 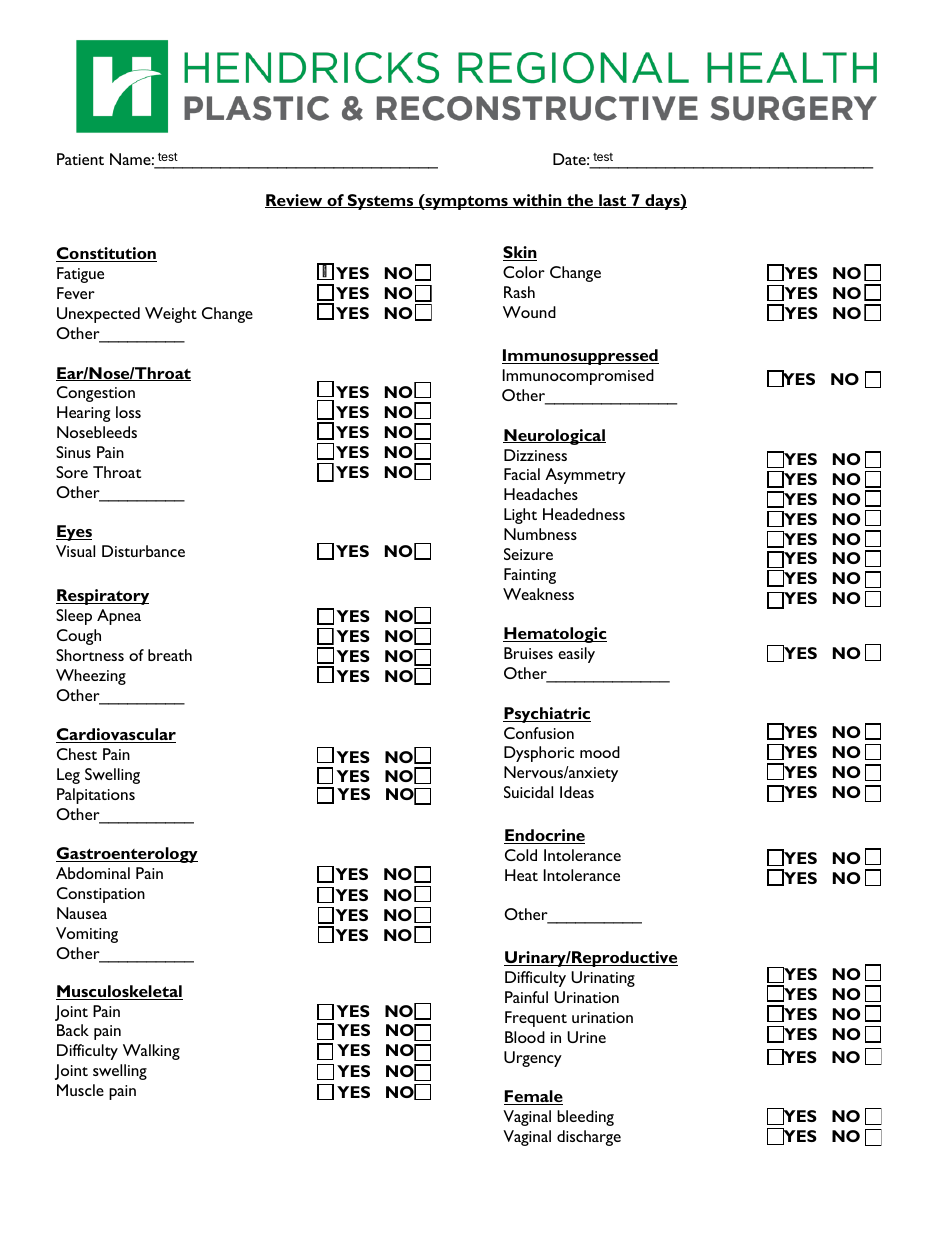 I want to click on breath, so click(x=170, y=655).
